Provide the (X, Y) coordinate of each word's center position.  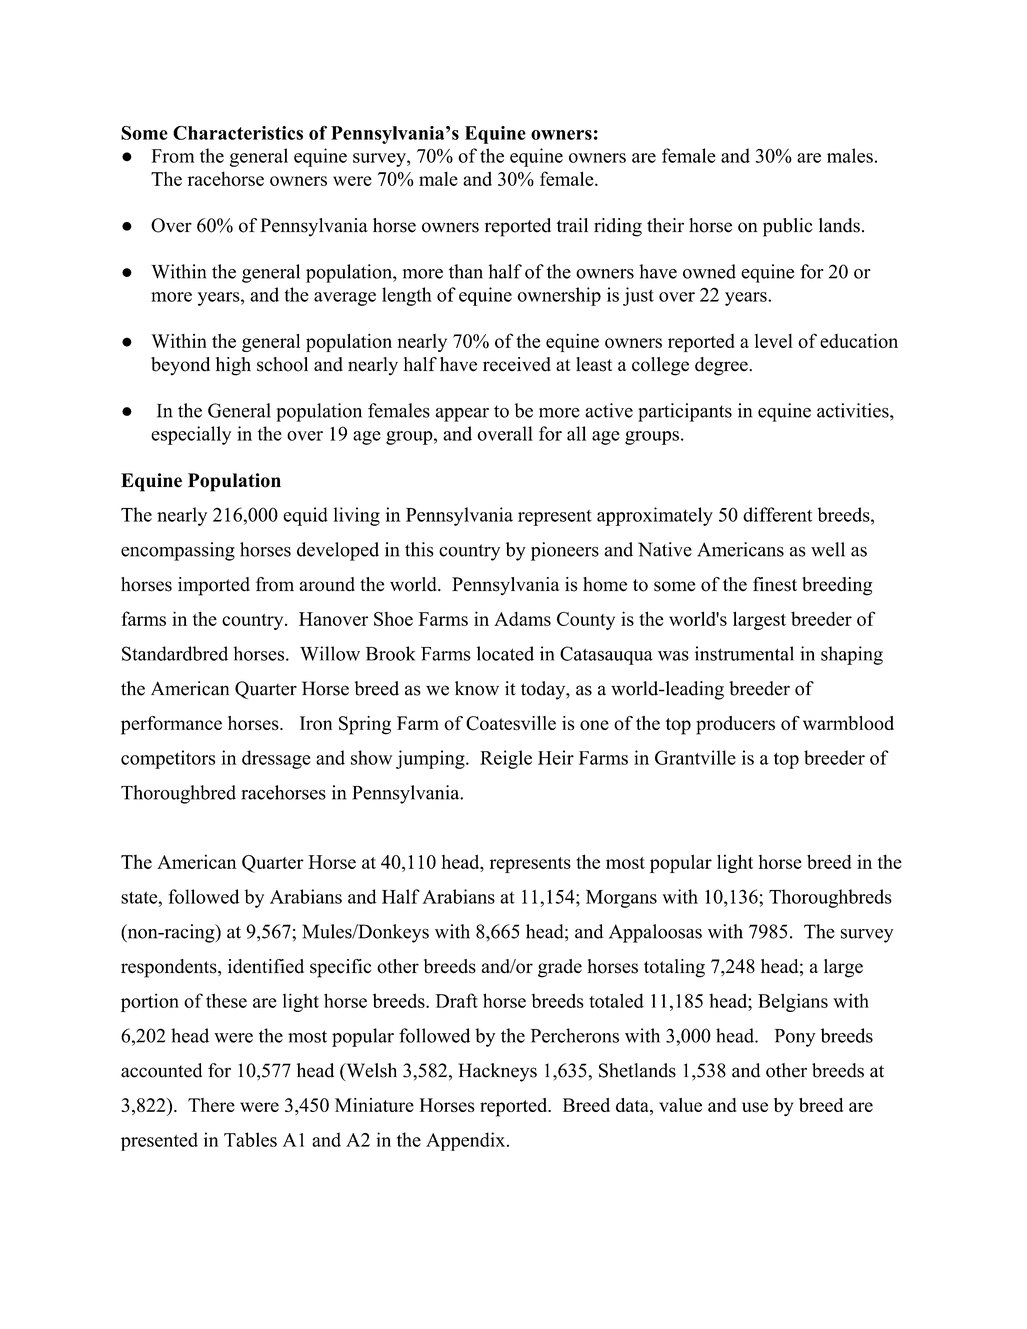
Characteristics (238, 133)
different (777, 514)
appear (462, 415)
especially (191, 435)
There (211, 1105)
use (755, 1107)
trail (572, 225)
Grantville (695, 757)
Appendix (467, 1141)
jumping (431, 759)
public (788, 227)
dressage (276, 759)
